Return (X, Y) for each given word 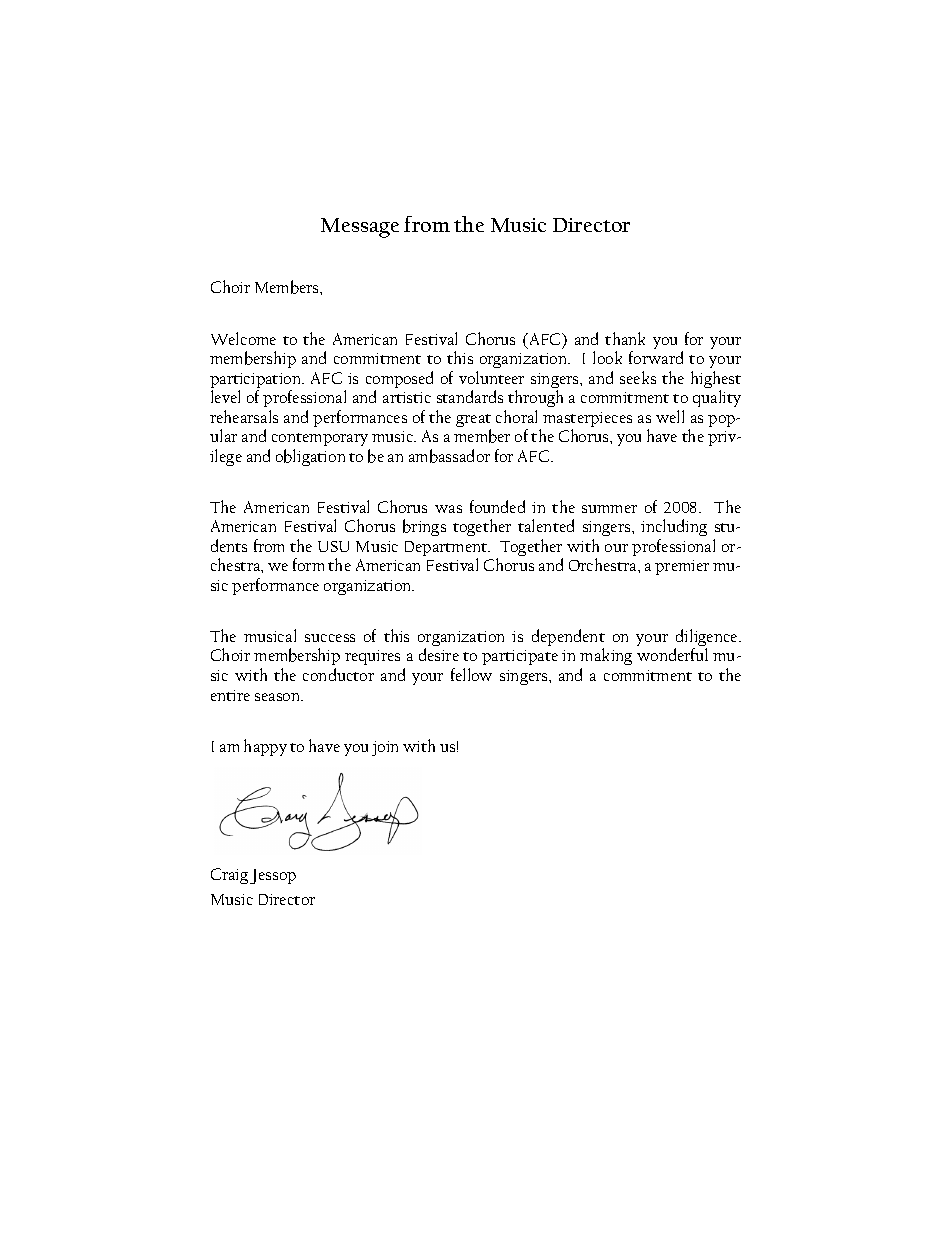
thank (625, 338)
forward (656, 357)
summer (609, 509)
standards (470, 396)
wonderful (672, 654)
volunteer (491, 377)
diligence (707, 639)
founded (497, 506)
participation (257, 382)
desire (439, 654)
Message (360, 228)
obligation (310, 457)
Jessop (273, 876)
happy (265, 747)
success (330, 638)
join (385, 748)
